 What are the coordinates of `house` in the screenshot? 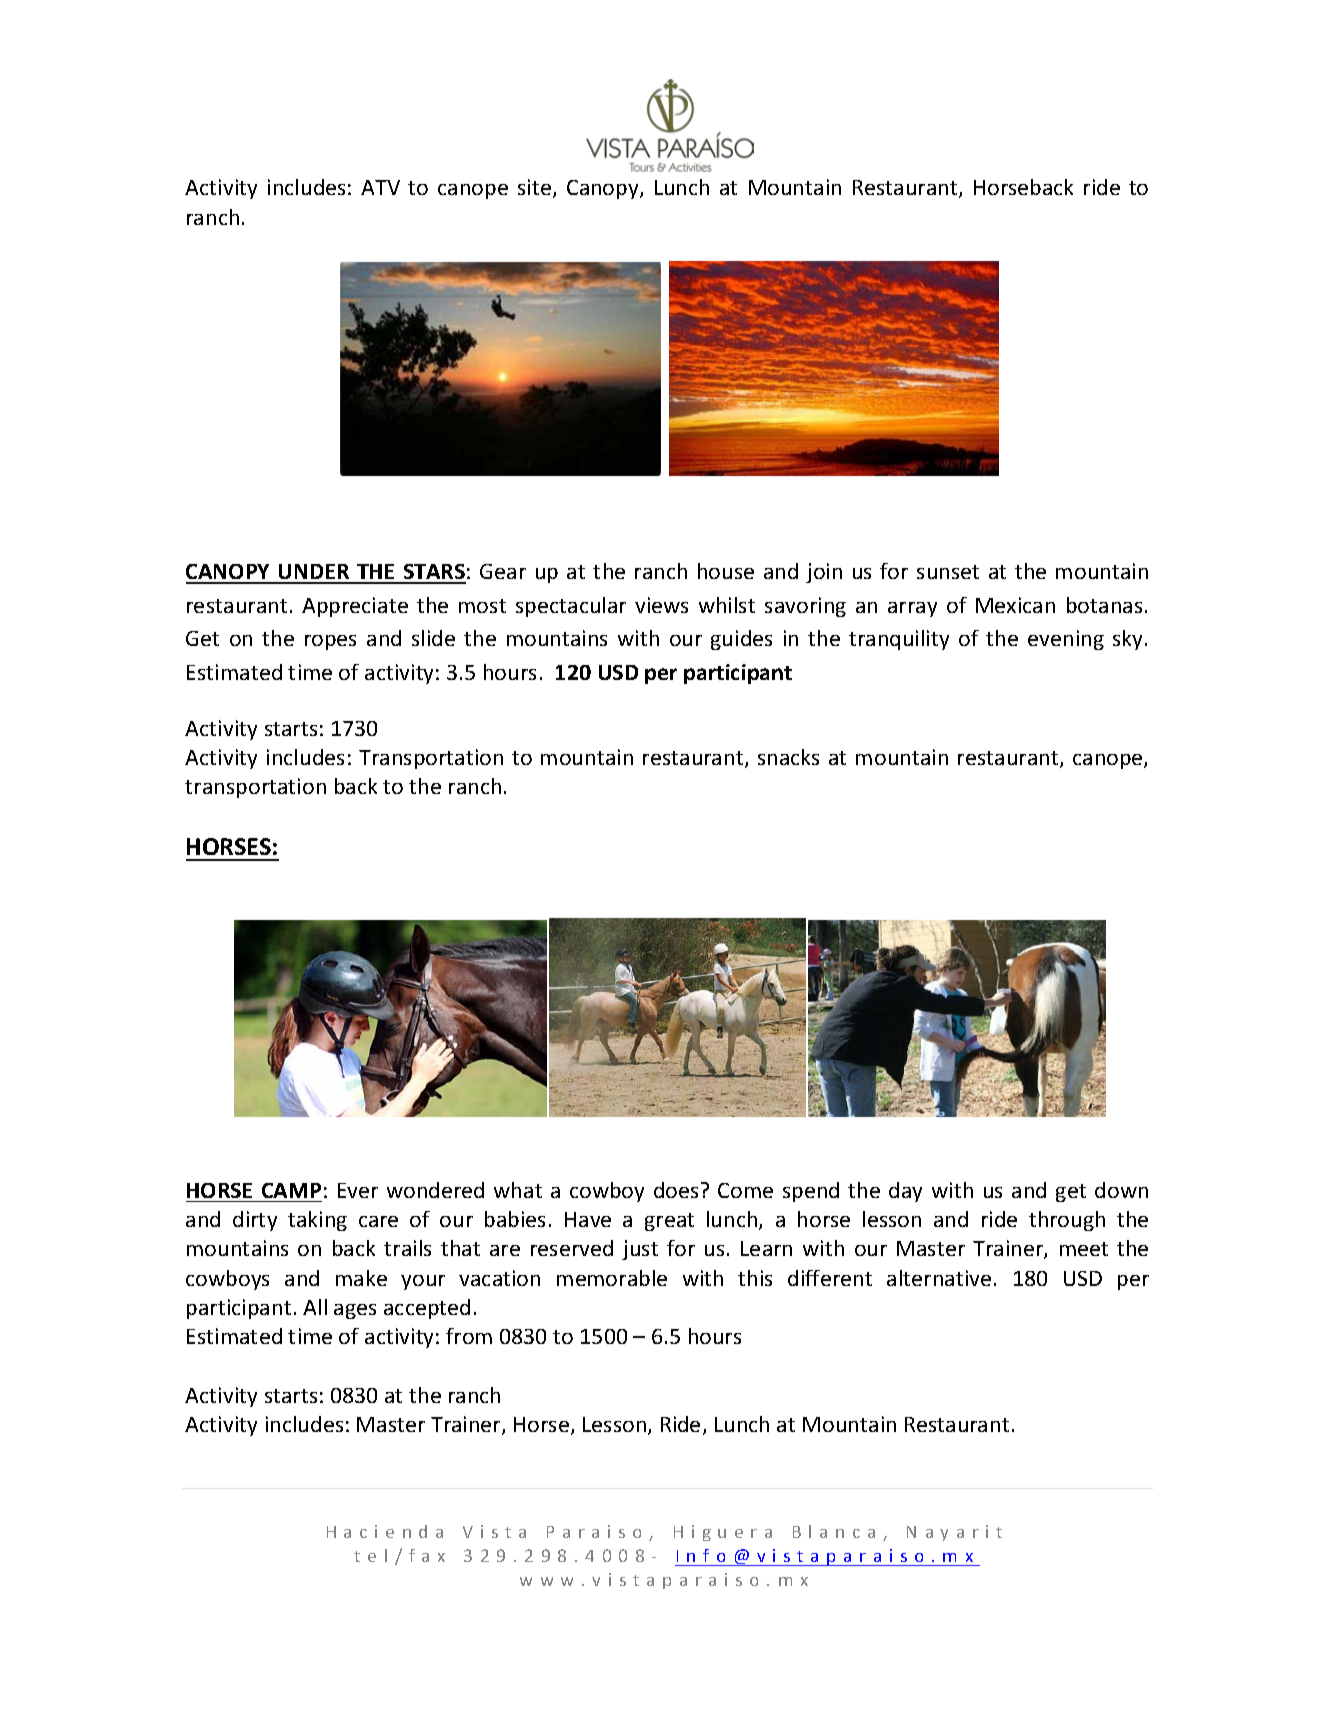 It's located at (726, 571).
